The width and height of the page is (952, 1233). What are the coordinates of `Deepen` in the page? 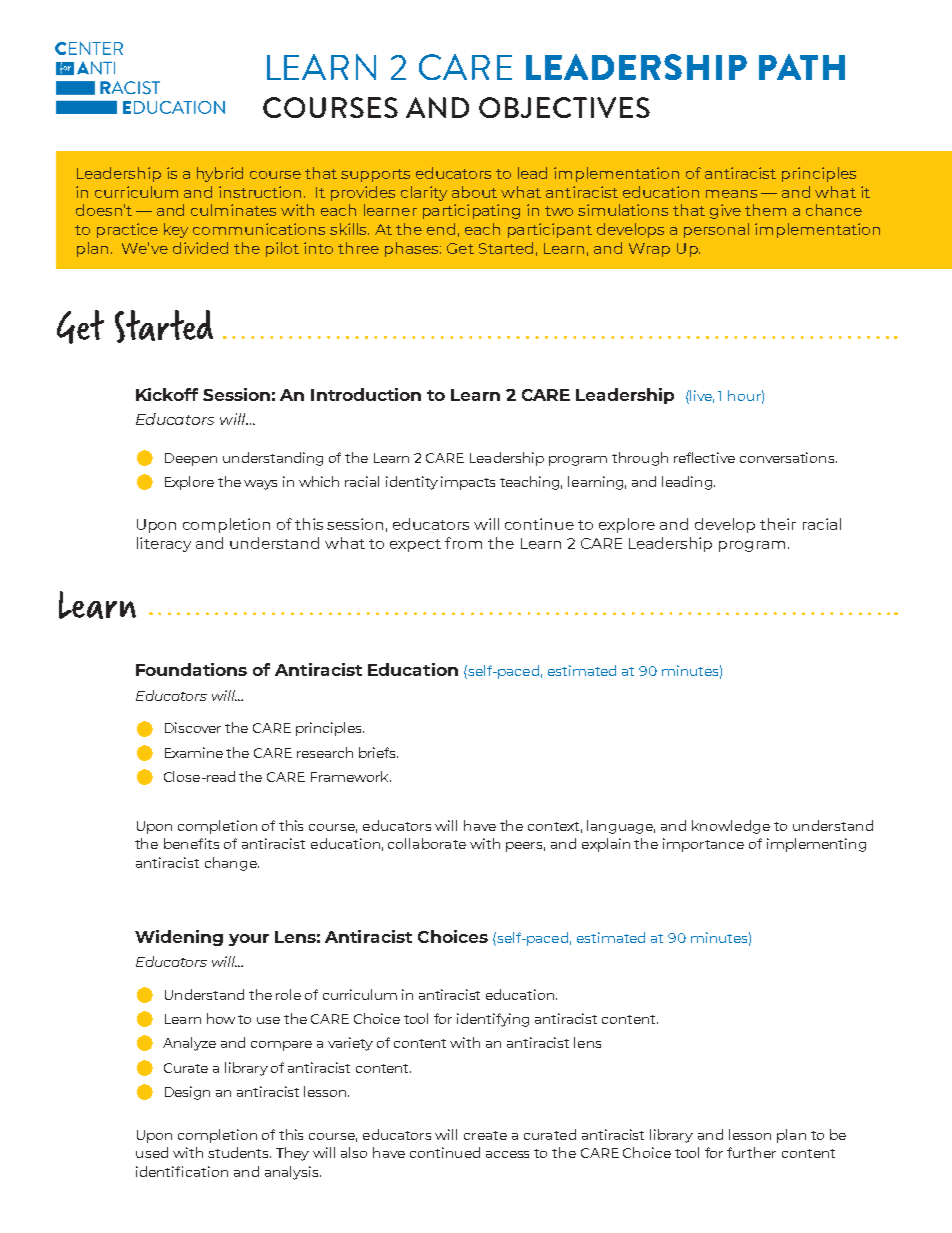 It's located at (191, 459).
